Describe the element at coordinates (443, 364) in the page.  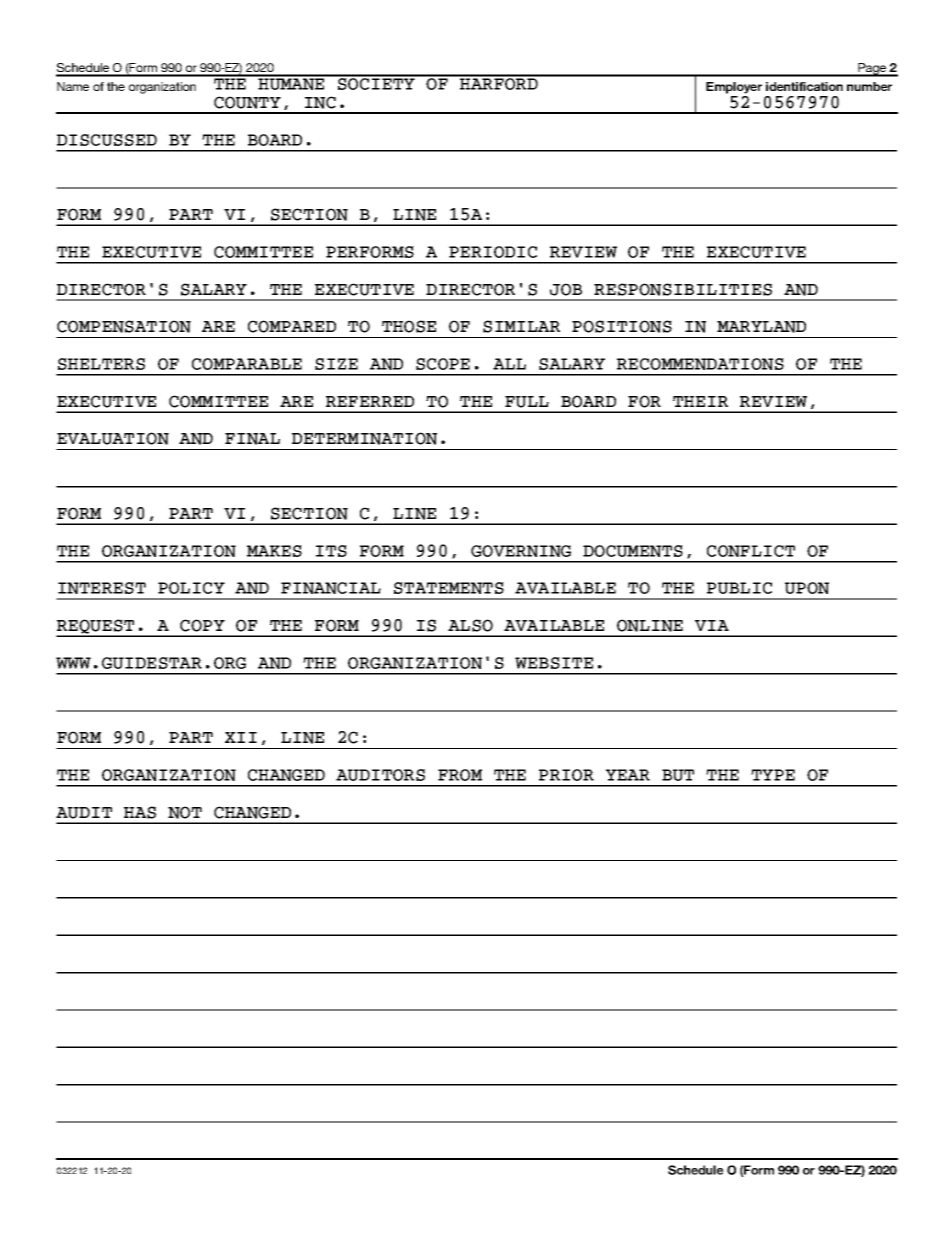
I see `SCOPE` at that location.
